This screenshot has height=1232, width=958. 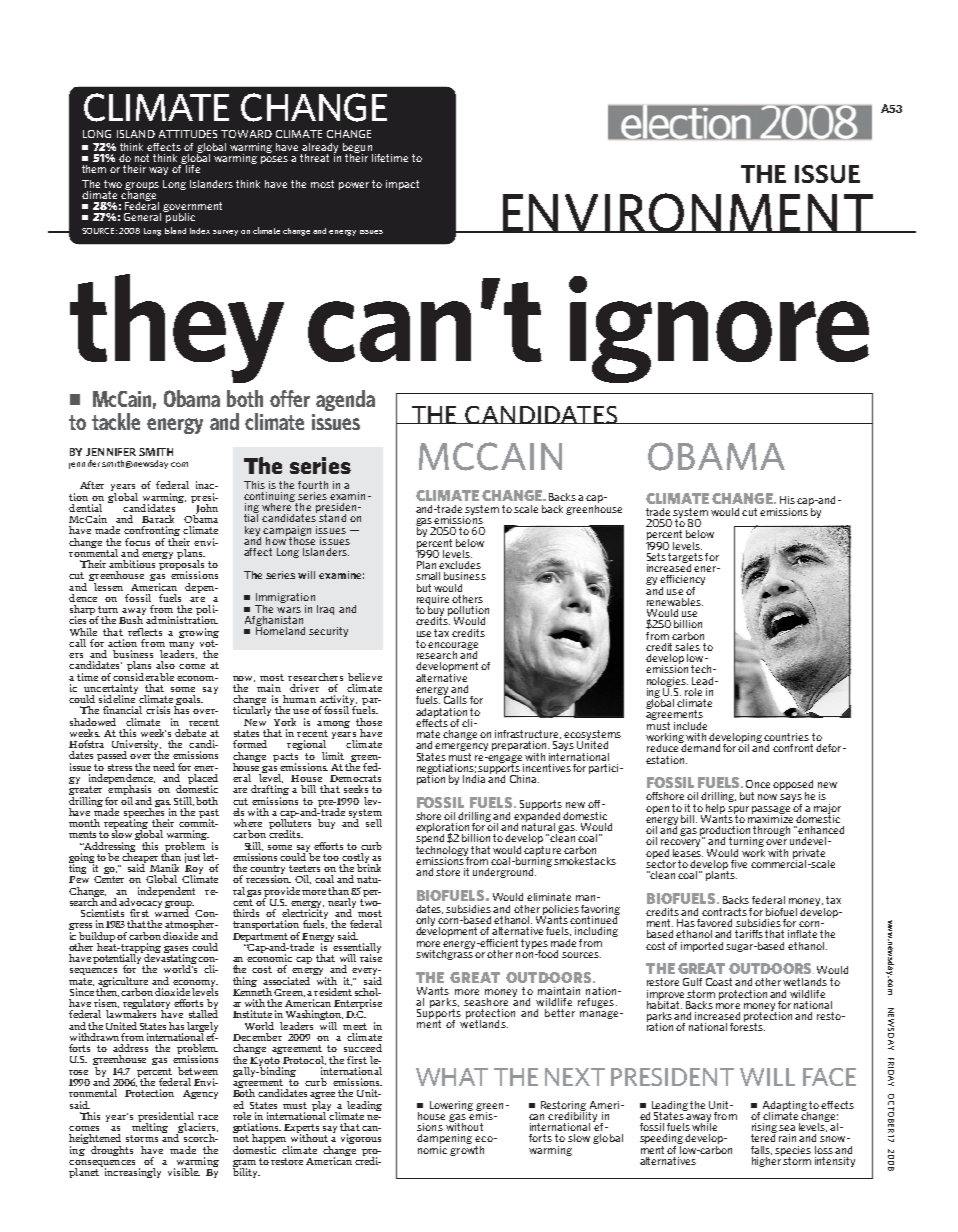 What do you see at coordinates (719, 329) in the screenshot?
I see `ignore` at bounding box center [719, 329].
